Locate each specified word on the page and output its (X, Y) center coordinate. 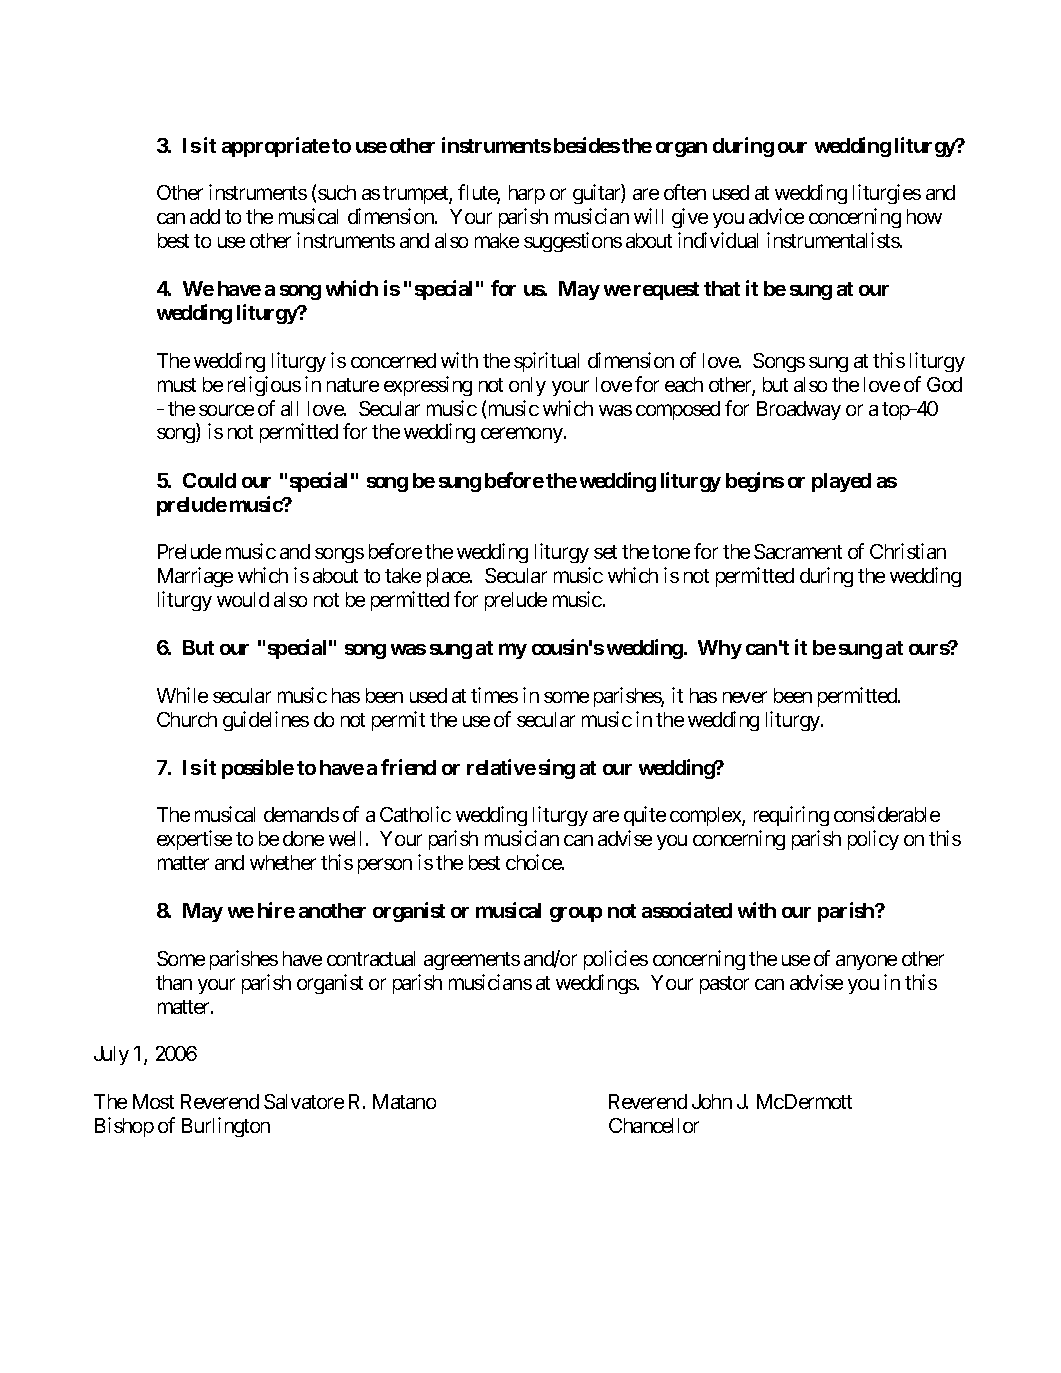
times (494, 695)
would (243, 599)
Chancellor (654, 1125)
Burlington (226, 1127)
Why (720, 649)
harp (527, 194)
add (205, 216)
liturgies (887, 194)
